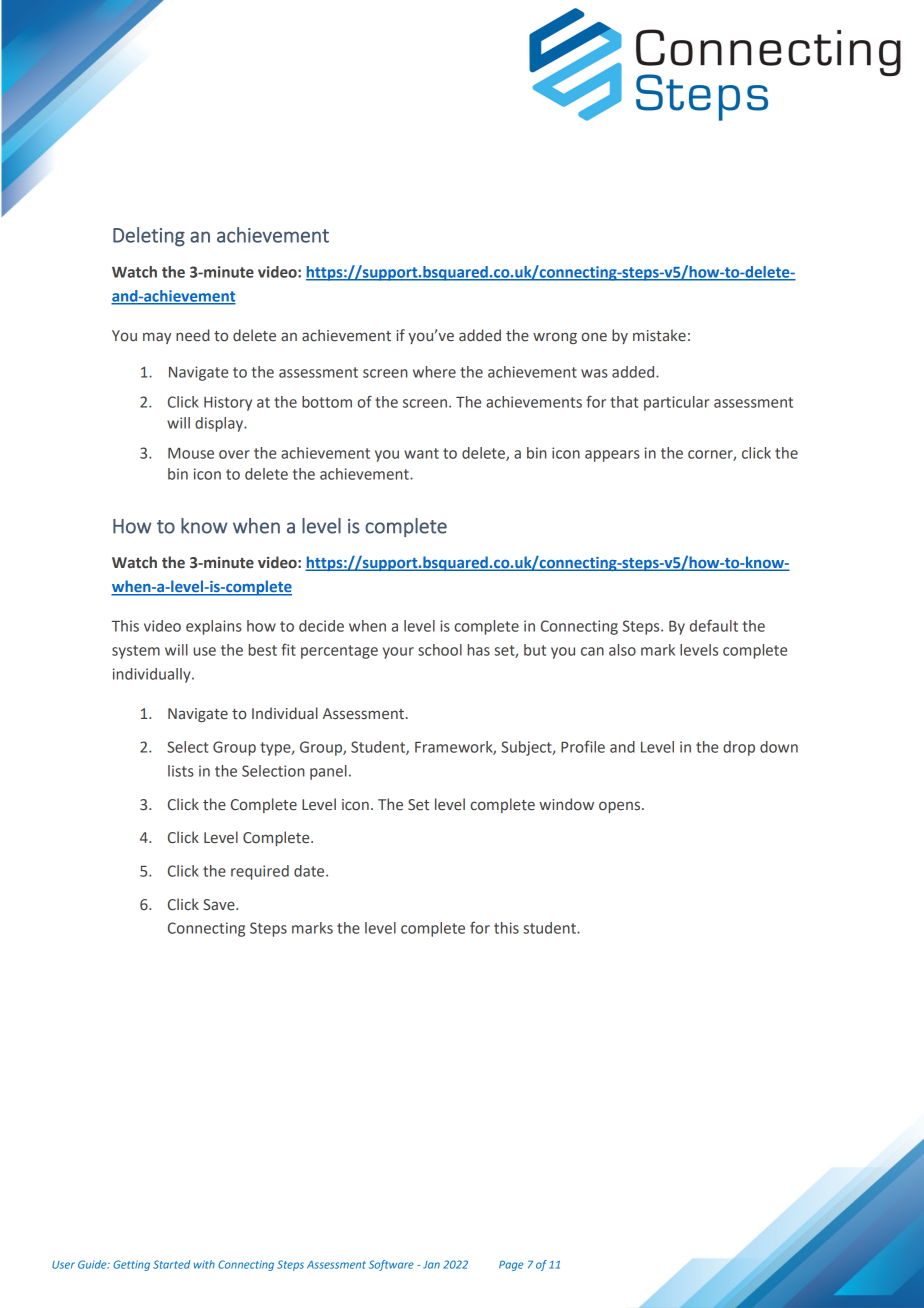  I want to click on date, so click(310, 871).
